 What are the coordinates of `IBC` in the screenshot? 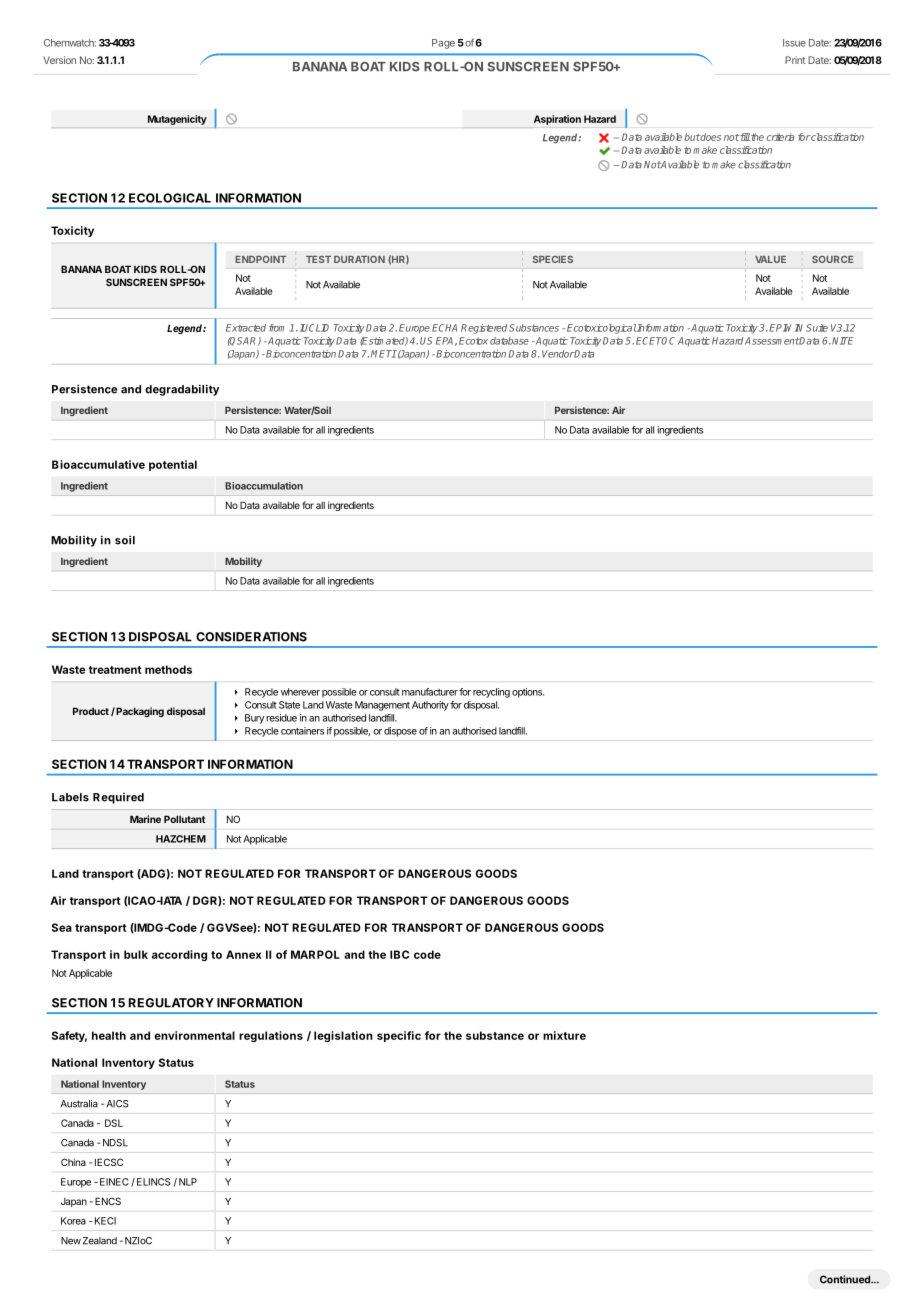 It's located at (399, 954).
